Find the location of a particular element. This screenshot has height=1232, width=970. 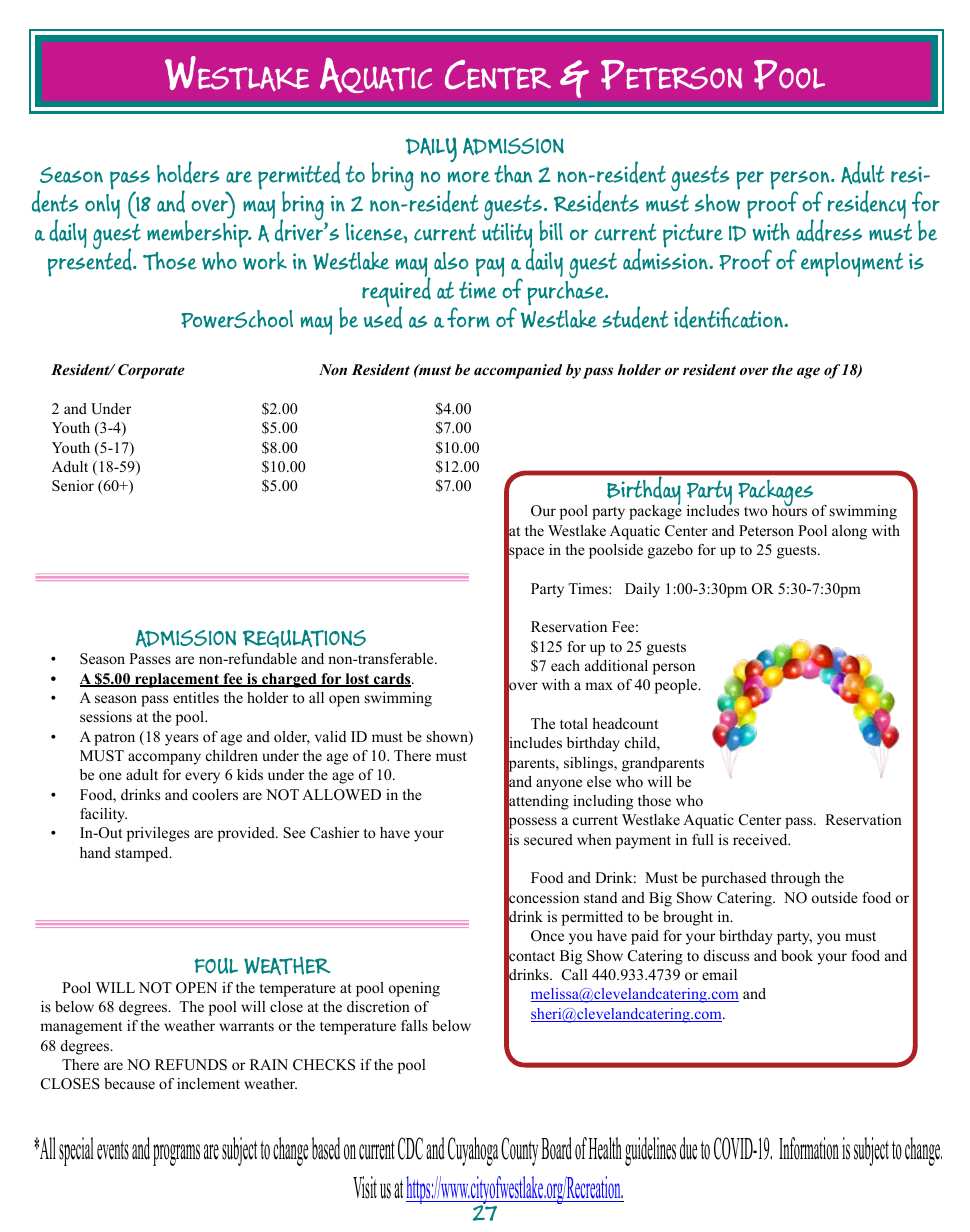

replacement is located at coordinates (177, 680).
